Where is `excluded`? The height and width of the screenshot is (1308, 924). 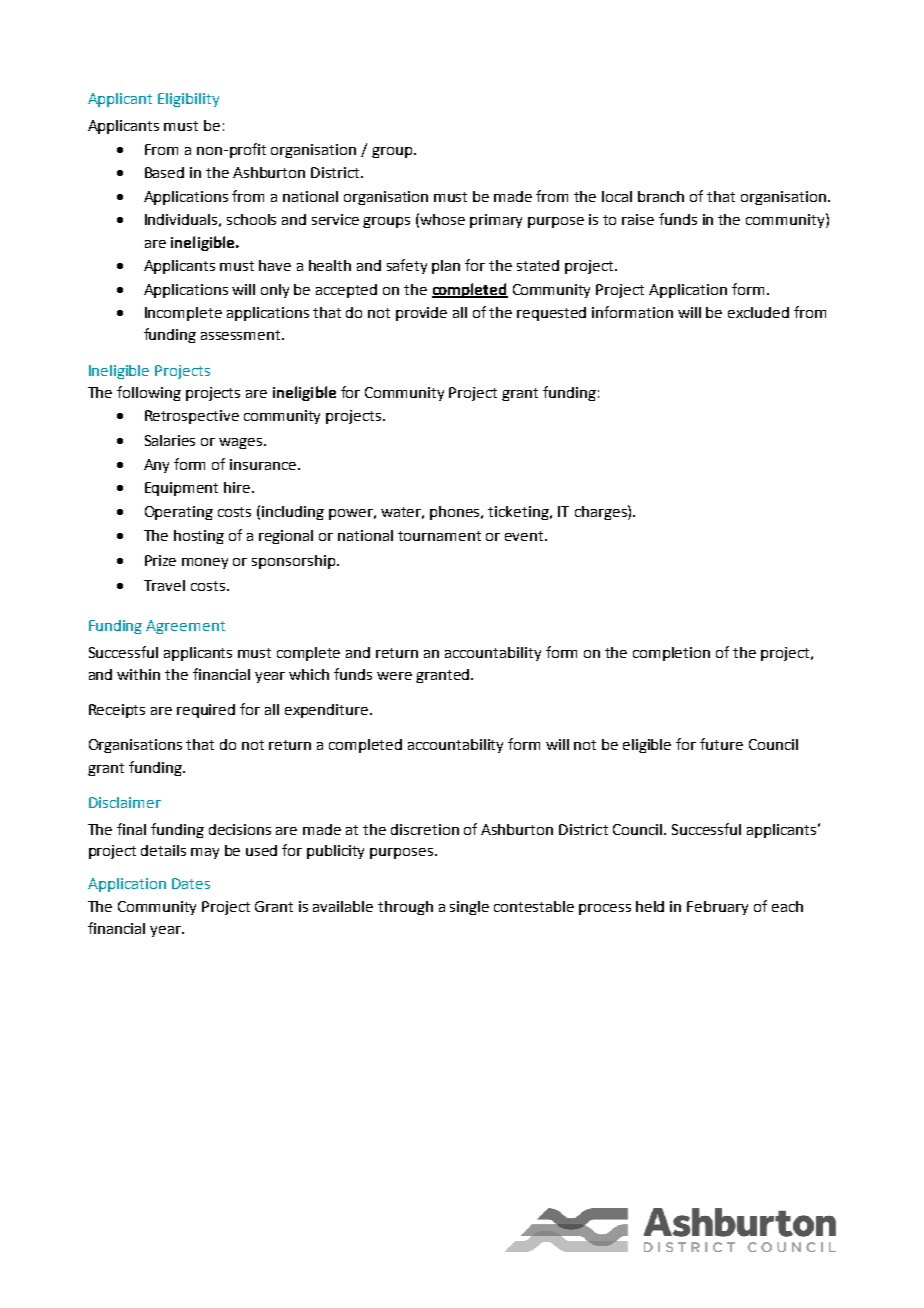 excluded is located at coordinates (758, 312).
